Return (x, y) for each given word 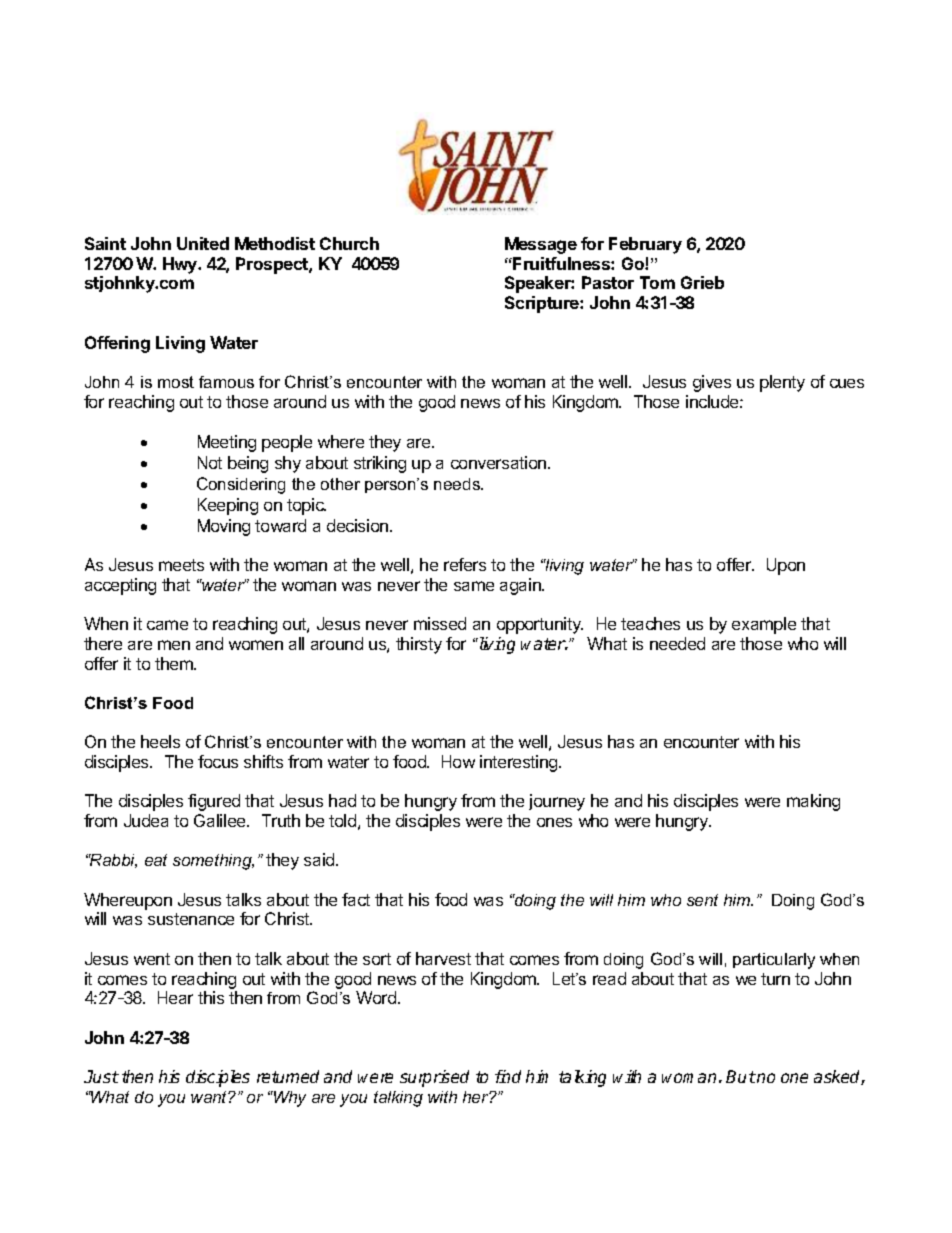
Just (101, 1076)
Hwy (181, 265)
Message (541, 245)
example (764, 625)
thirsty (419, 645)
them (175, 663)
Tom (657, 282)
